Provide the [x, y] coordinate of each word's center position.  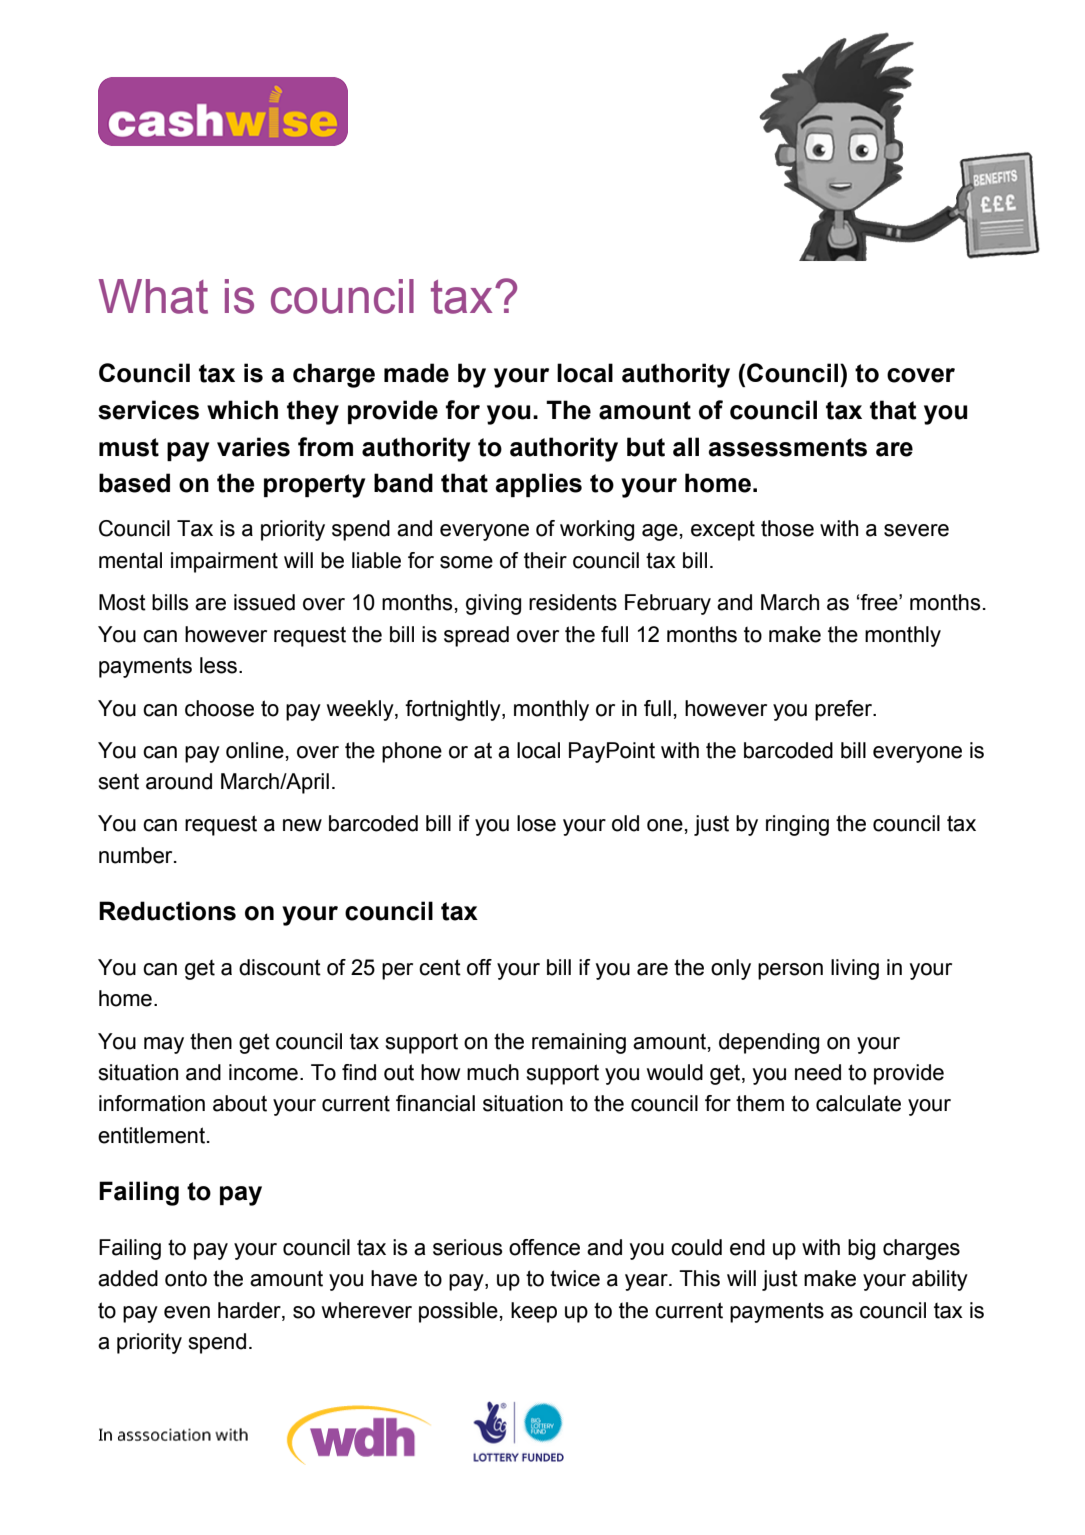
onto [186, 1278]
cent [440, 967]
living [855, 969]
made [416, 373]
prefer [844, 710]
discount [280, 967]
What [153, 296]
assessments [787, 447]
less [220, 665]
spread [476, 636]
